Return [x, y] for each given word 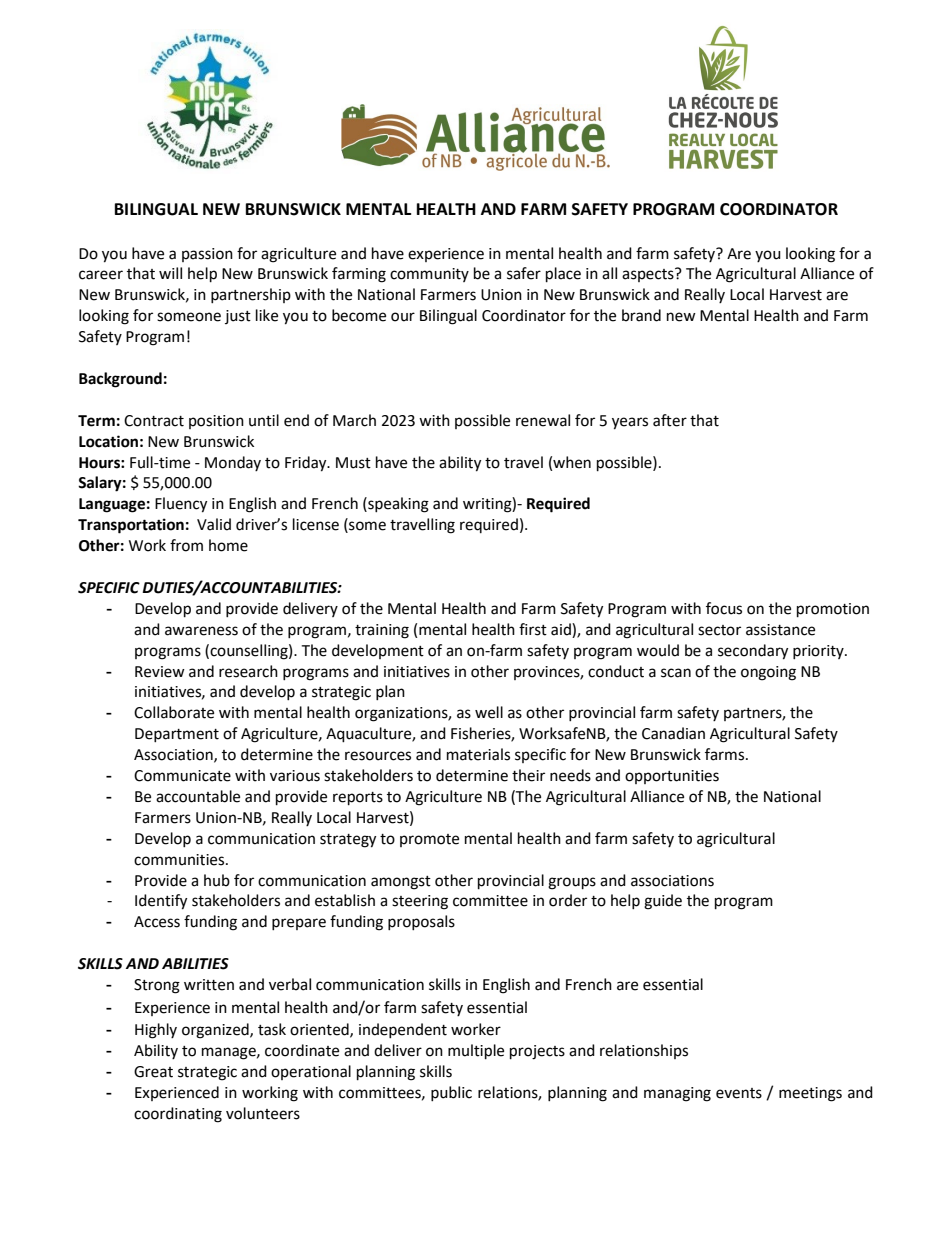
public [451, 1093]
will [170, 273]
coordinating [178, 1115]
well [489, 712]
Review [160, 672]
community [429, 275]
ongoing [768, 673]
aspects [649, 275]
